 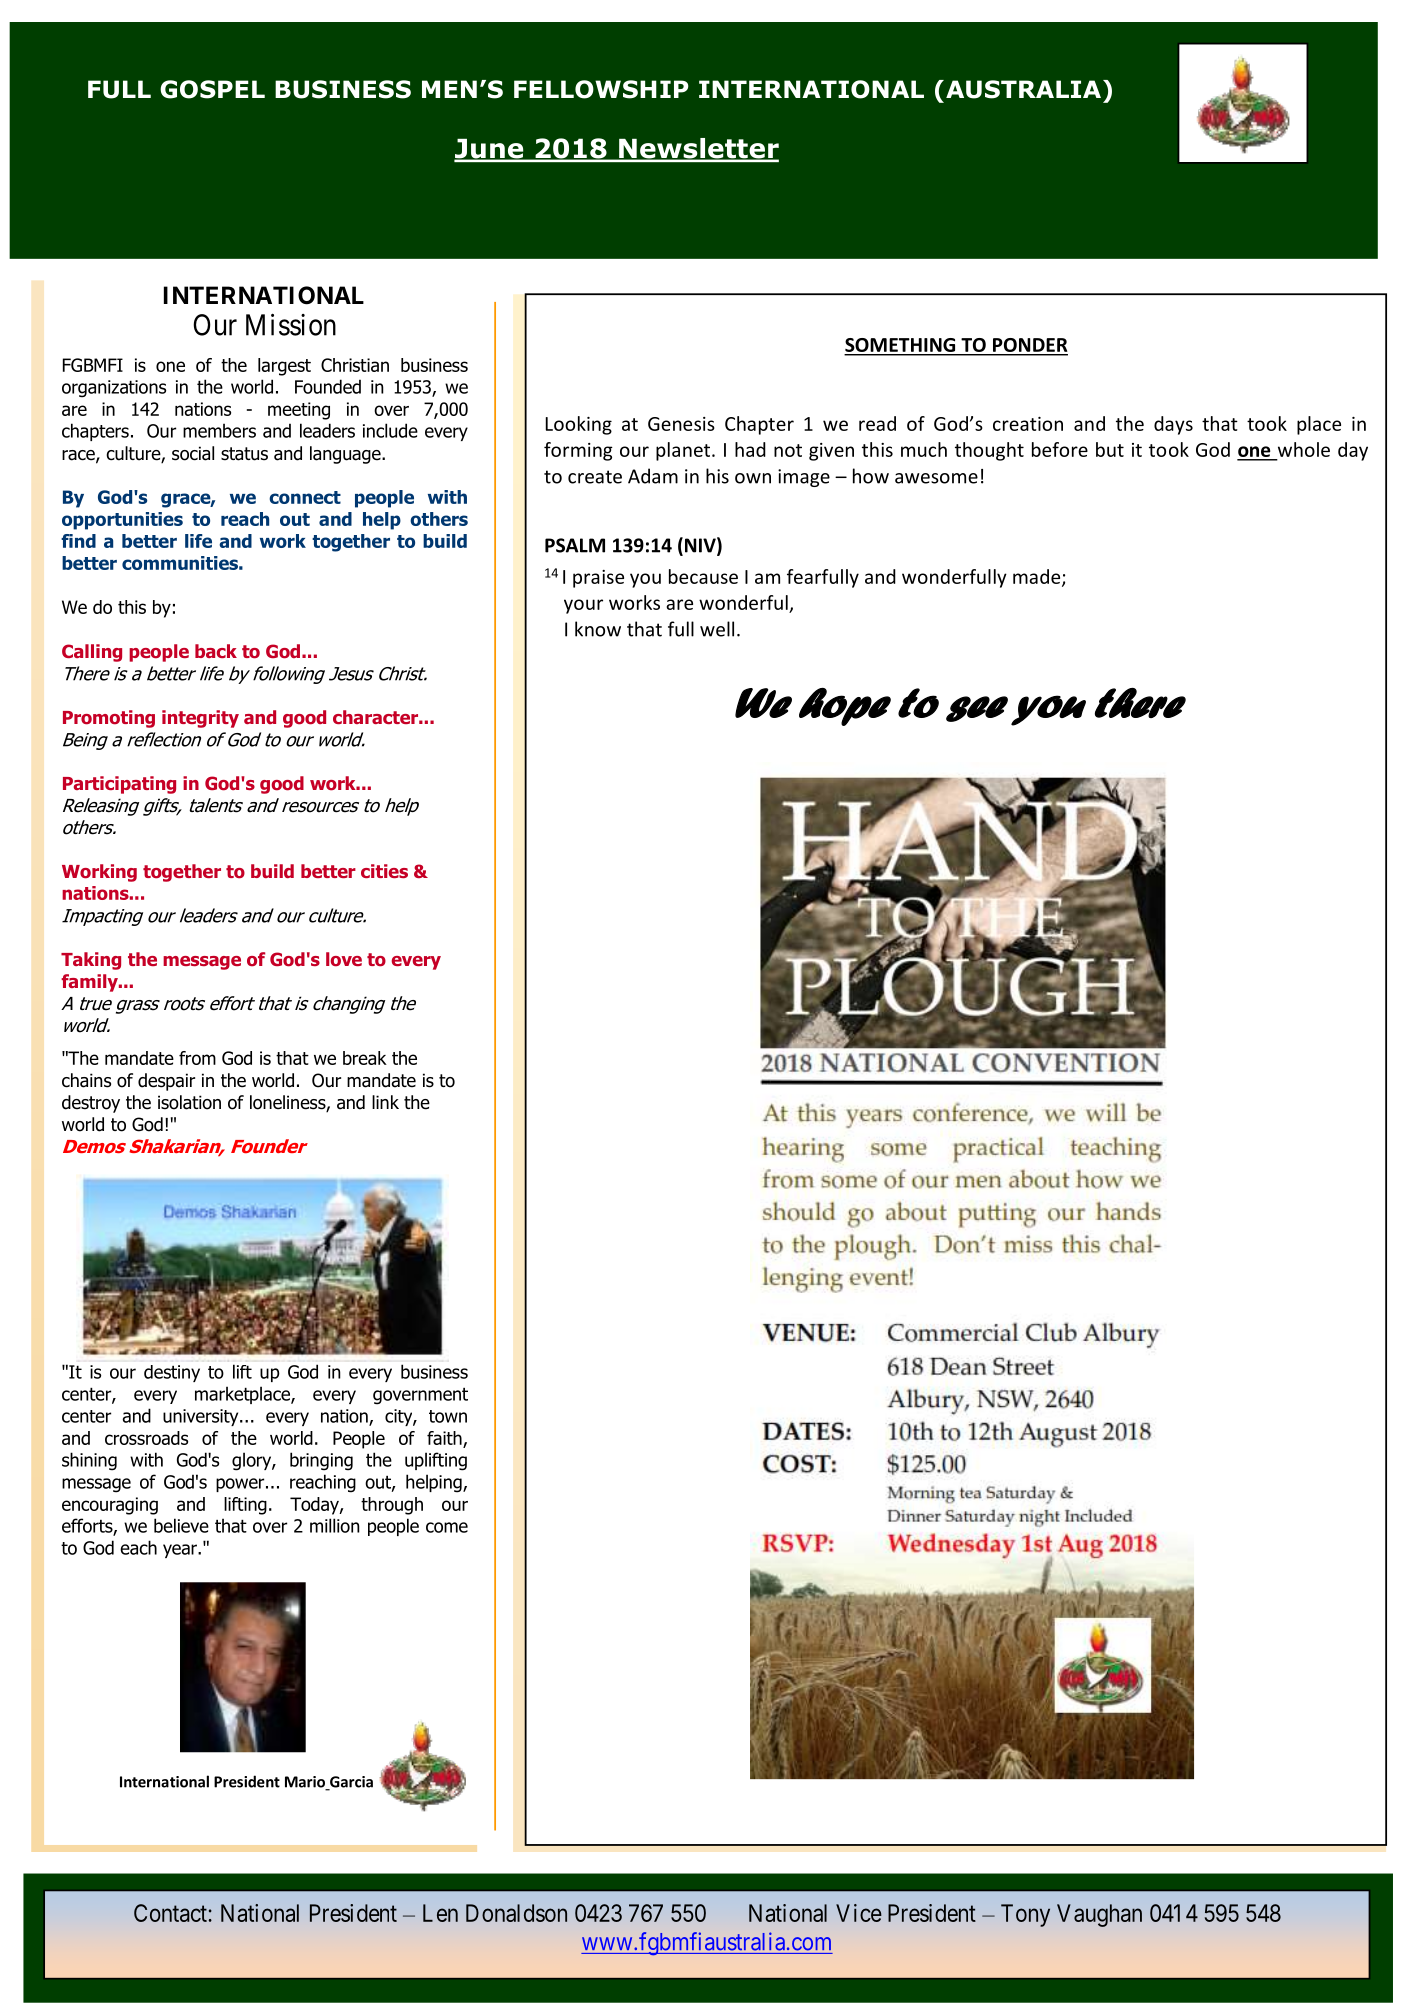 I want to click on Newsletter, so click(x=698, y=149).
